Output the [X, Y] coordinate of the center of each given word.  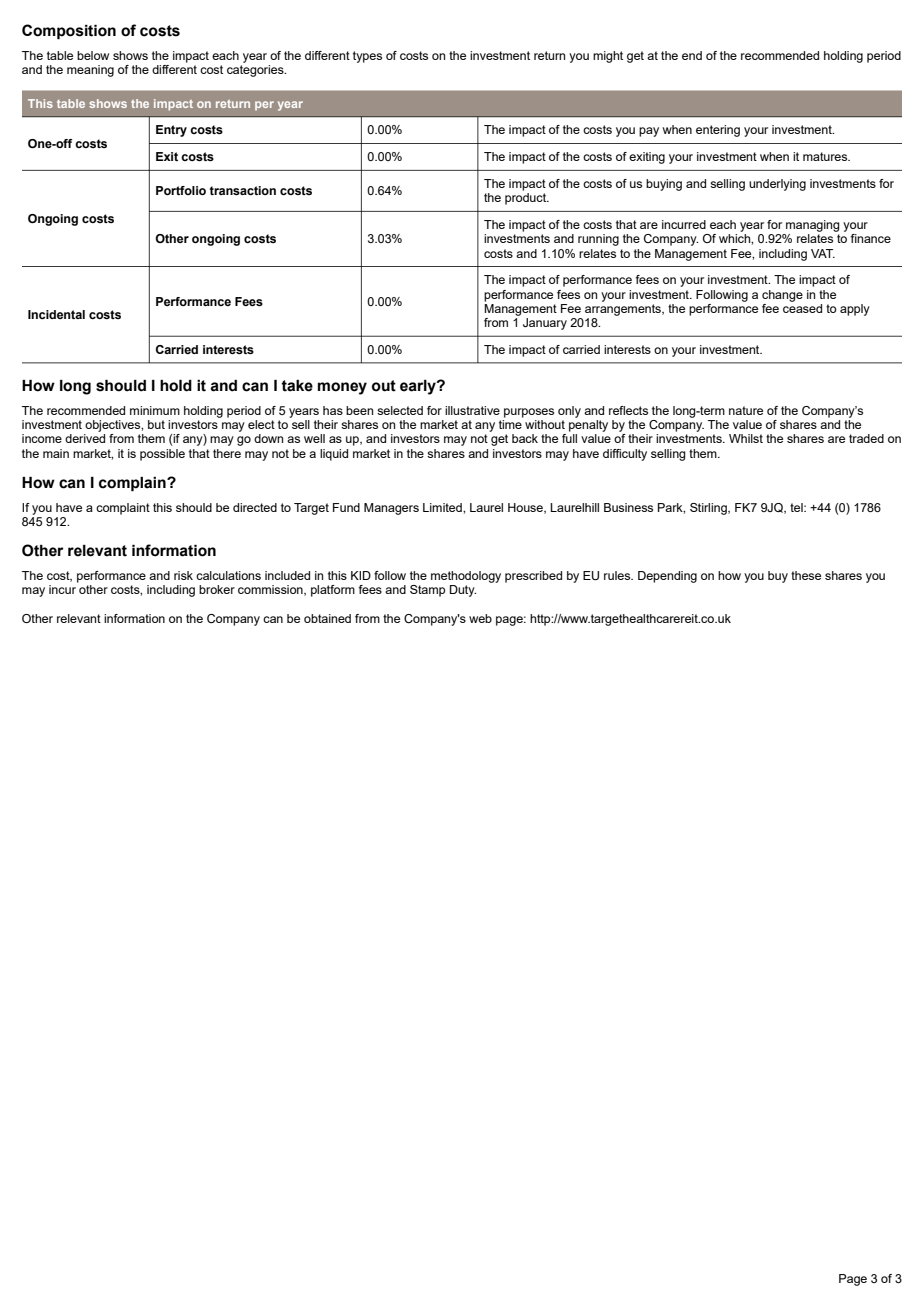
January [545, 324]
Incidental [56, 314]
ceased [802, 307]
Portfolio [181, 190]
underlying [777, 185]
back [525, 438]
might [608, 57]
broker [217, 589]
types [367, 57]
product [527, 199]
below [93, 55]
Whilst [746, 438]
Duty [463, 591]
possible [162, 455]
